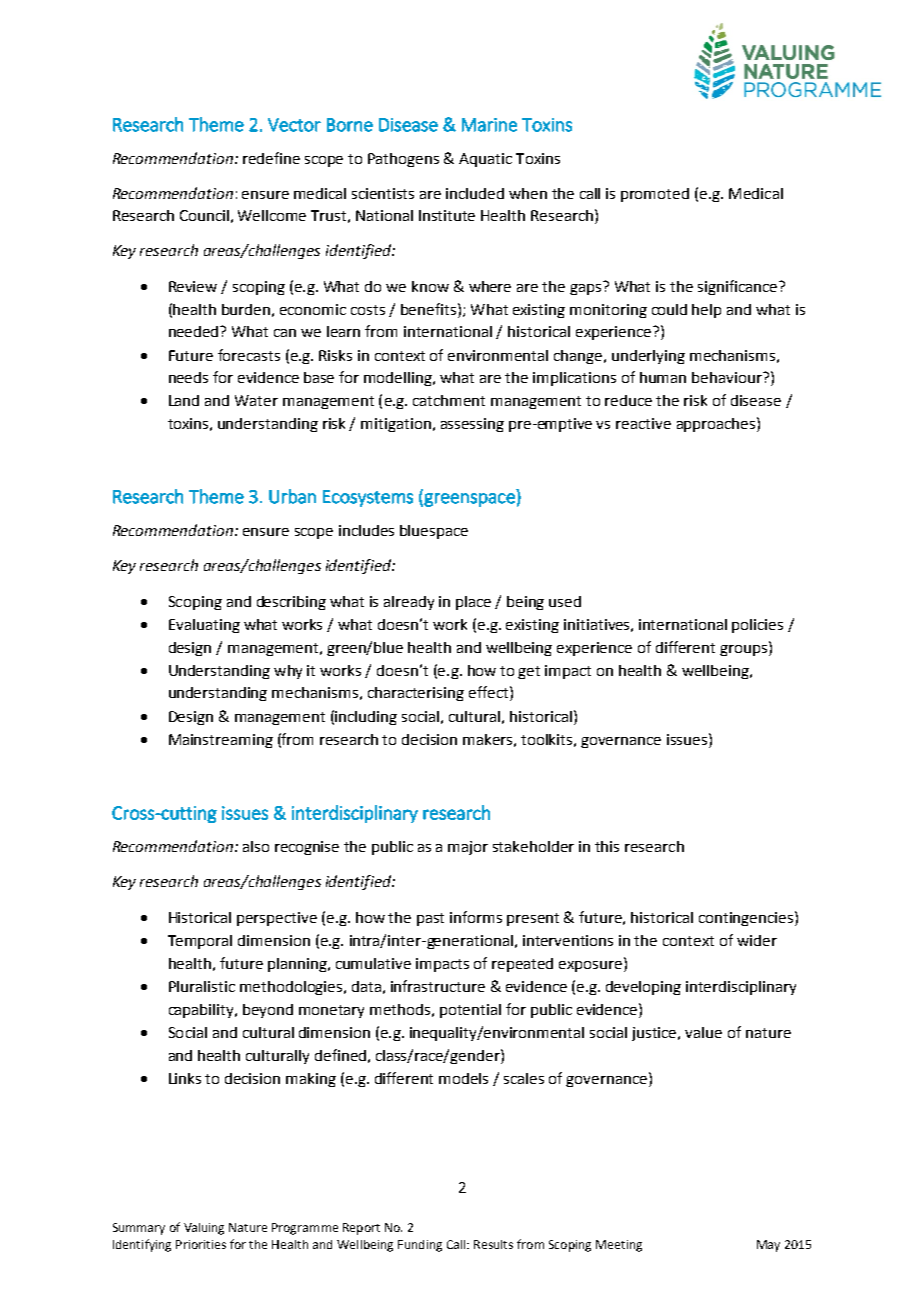 The width and height of the document is (924, 1308). Describe the element at coordinates (416, 694) in the document. I see `characterising` at that location.
